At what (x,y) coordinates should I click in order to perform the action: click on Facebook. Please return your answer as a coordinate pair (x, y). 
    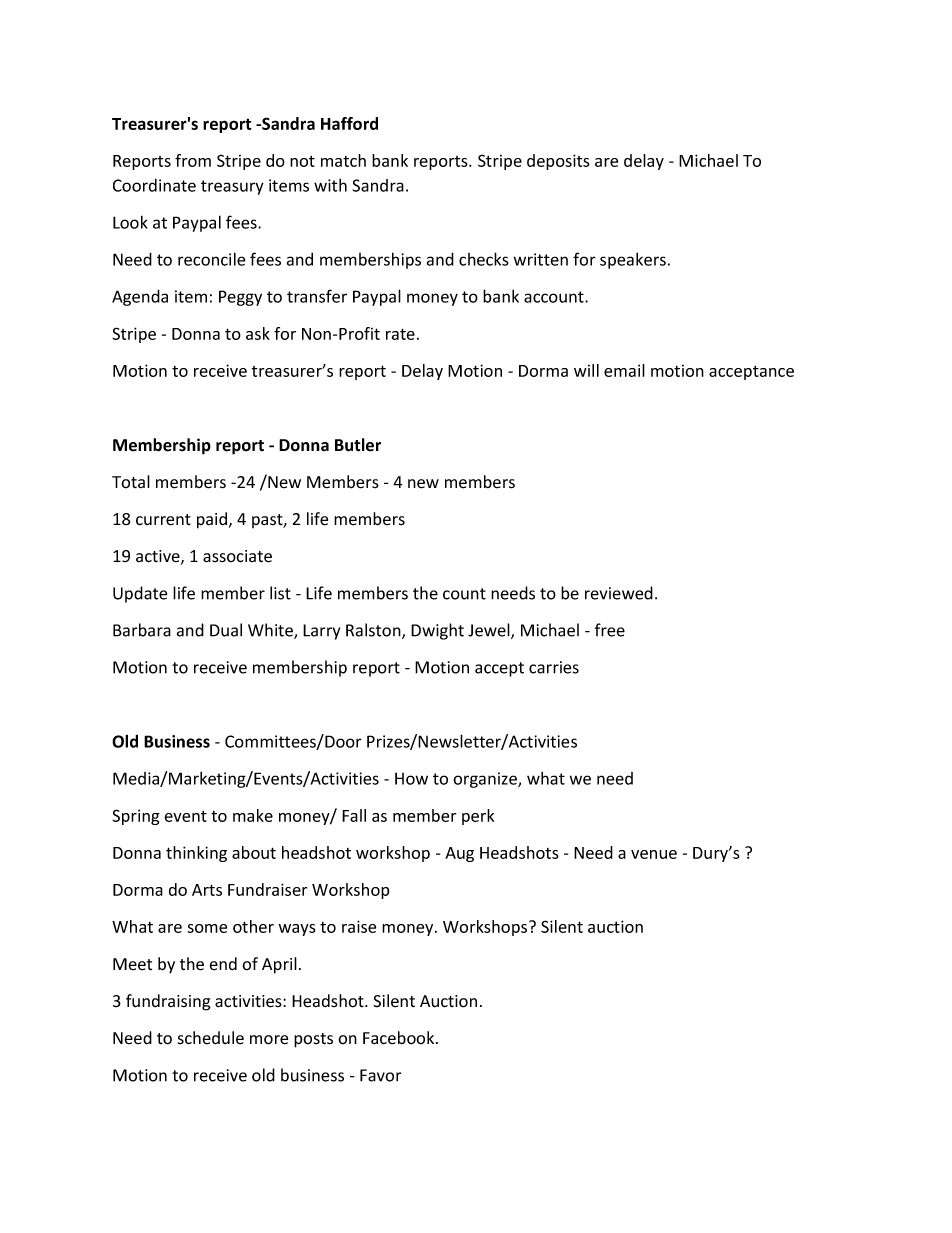
    Looking at the image, I should click on (400, 1038).
